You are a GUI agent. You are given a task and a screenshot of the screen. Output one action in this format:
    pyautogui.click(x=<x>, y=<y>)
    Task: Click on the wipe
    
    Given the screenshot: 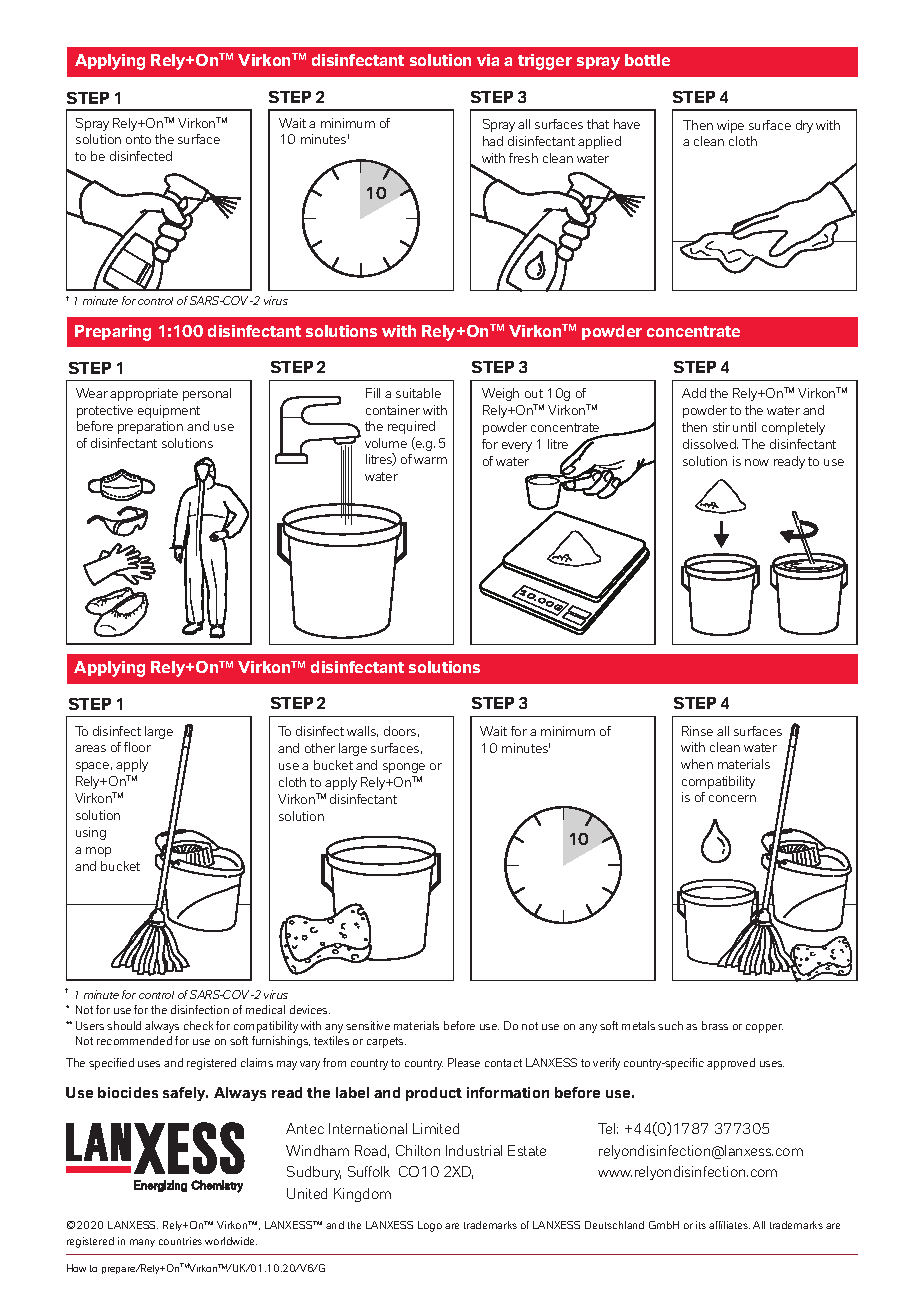 What is the action you would take?
    pyautogui.click(x=730, y=126)
